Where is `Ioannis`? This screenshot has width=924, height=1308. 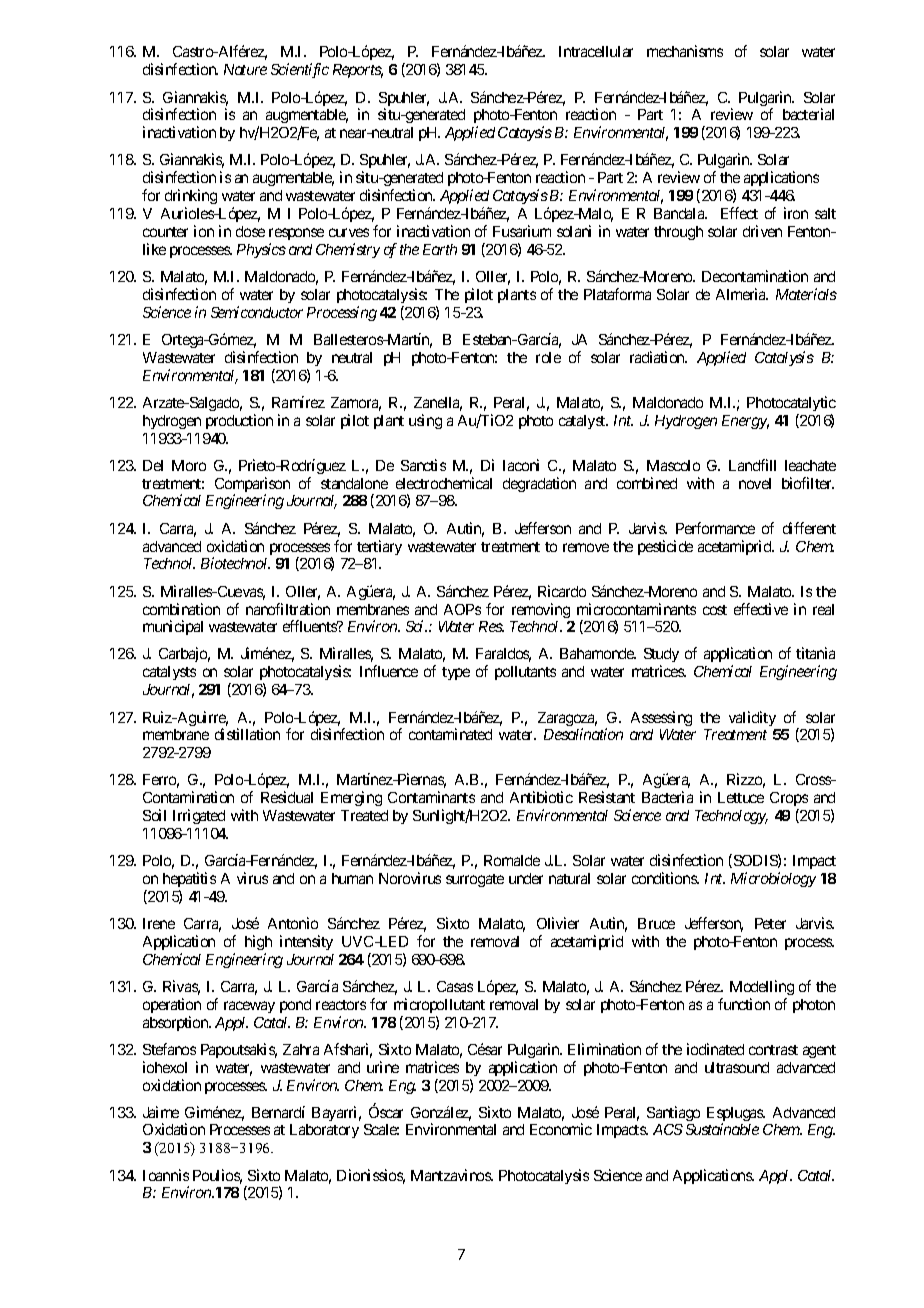
Ioannis is located at coordinates (166, 1175).
